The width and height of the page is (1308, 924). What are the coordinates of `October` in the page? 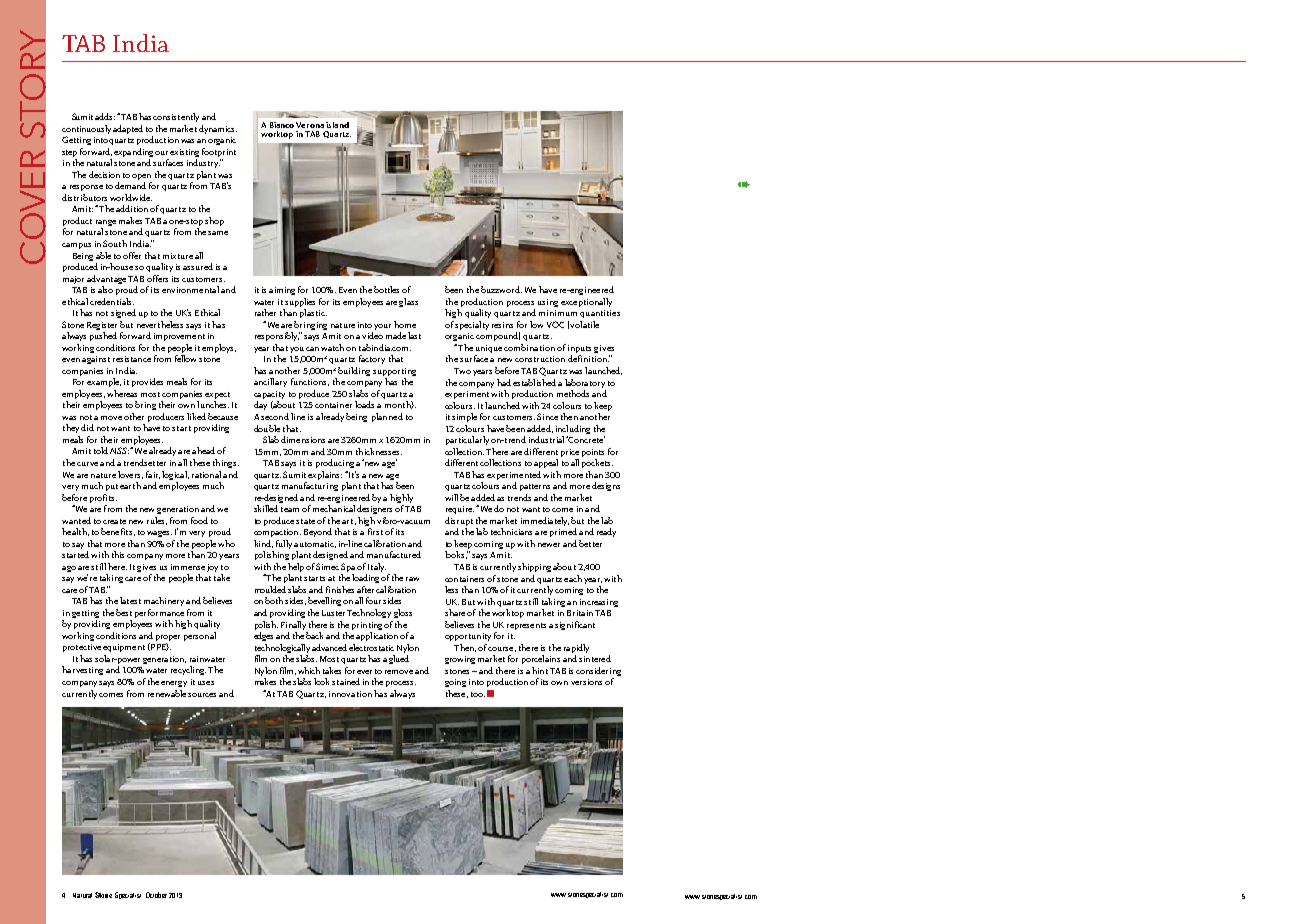 It's located at (156, 895).
